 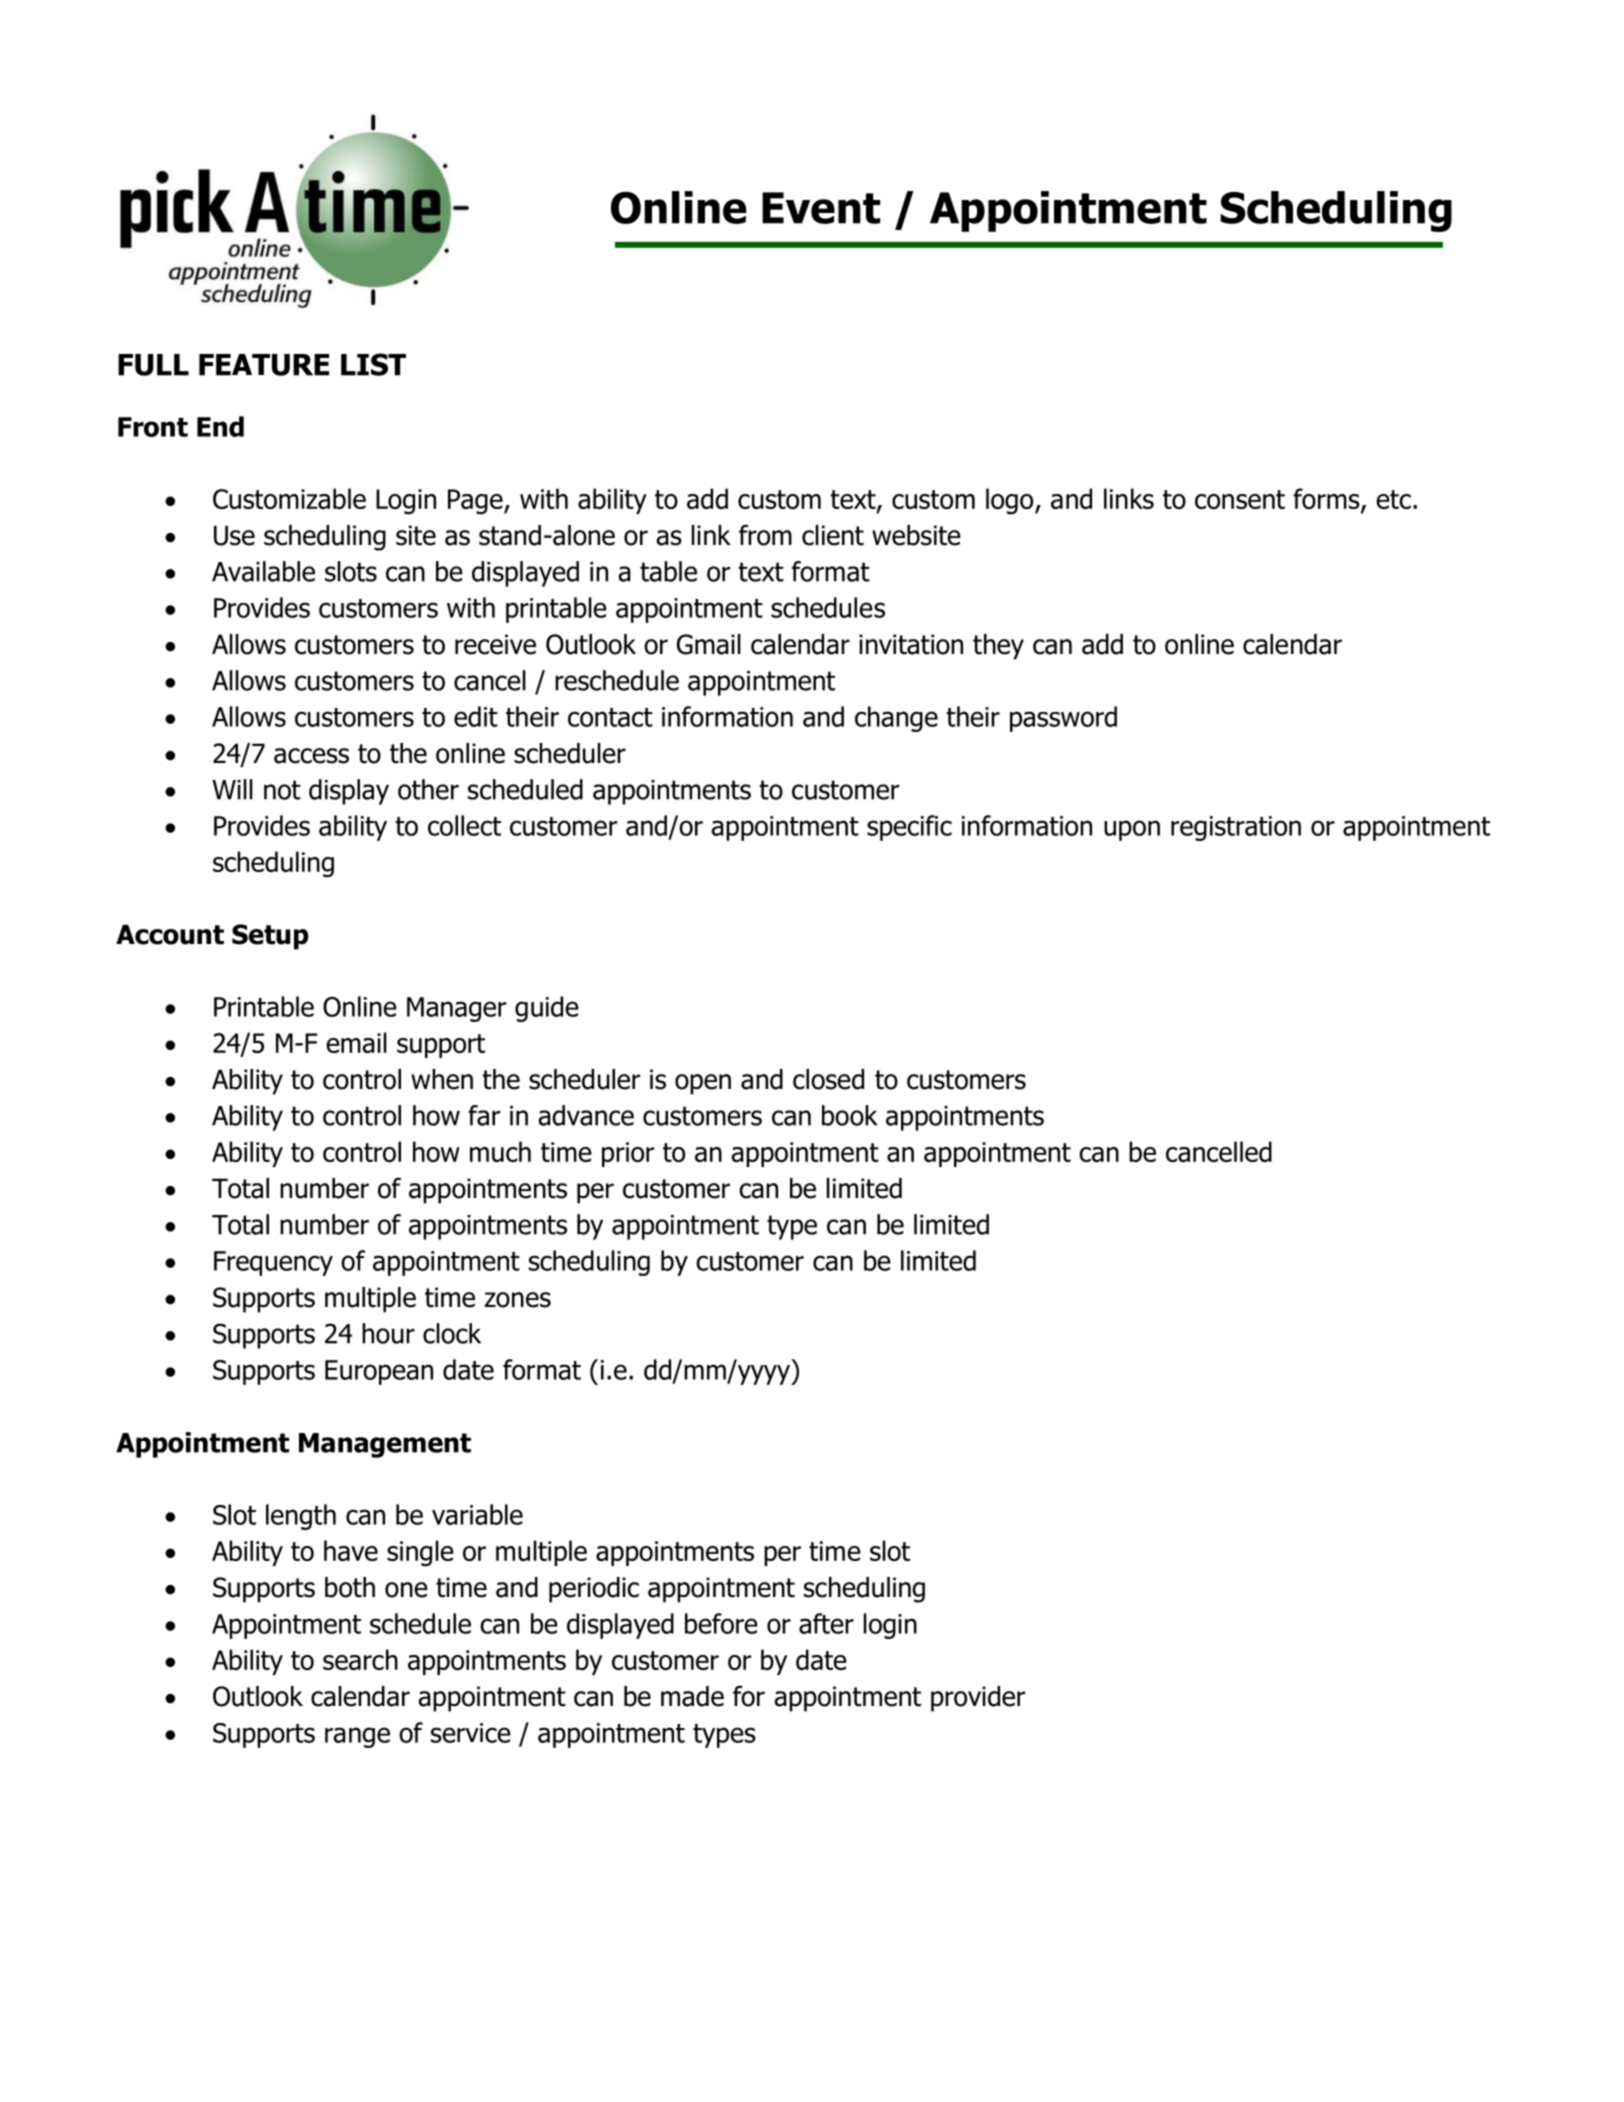 What do you see at coordinates (628, 1154) in the document?
I see `prior` at bounding box center [628, 1154].
